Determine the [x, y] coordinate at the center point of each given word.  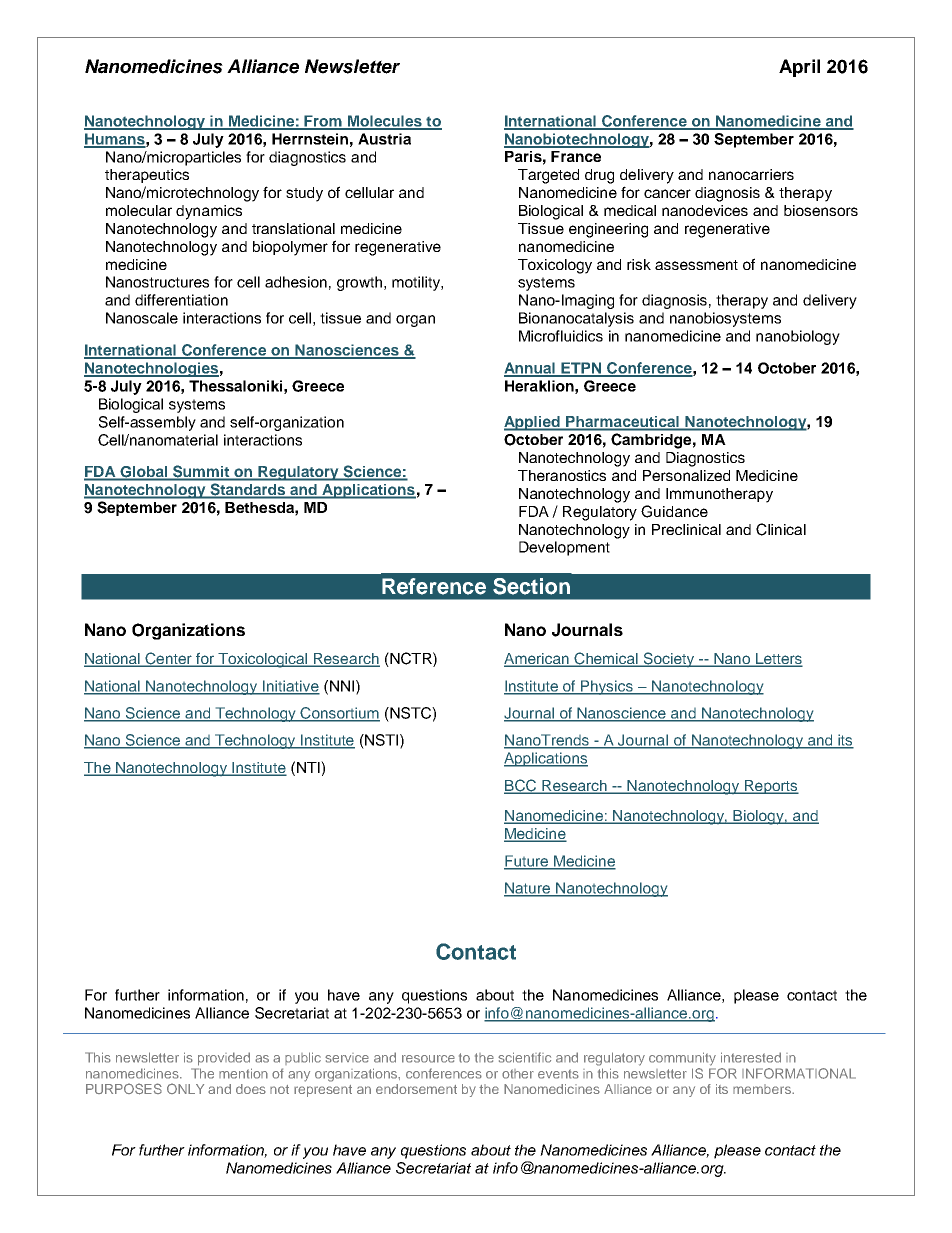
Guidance [674, 511]
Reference [434, 586]
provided [224, 1059]
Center [168, 659]
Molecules [385, 122]
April [799, 68]
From [323, 122]
